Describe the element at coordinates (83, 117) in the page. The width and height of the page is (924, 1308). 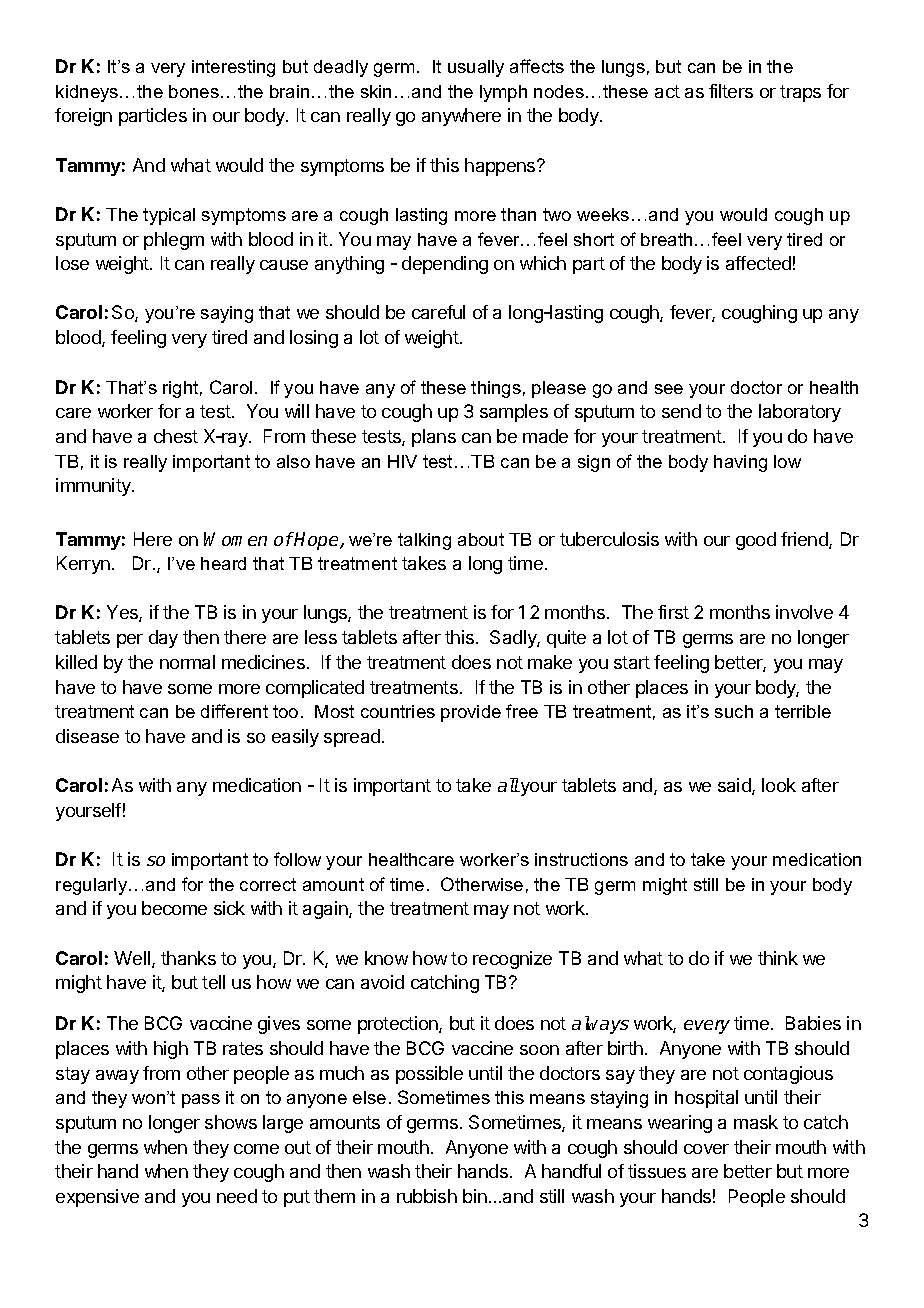
I see `foreign` at that location.
